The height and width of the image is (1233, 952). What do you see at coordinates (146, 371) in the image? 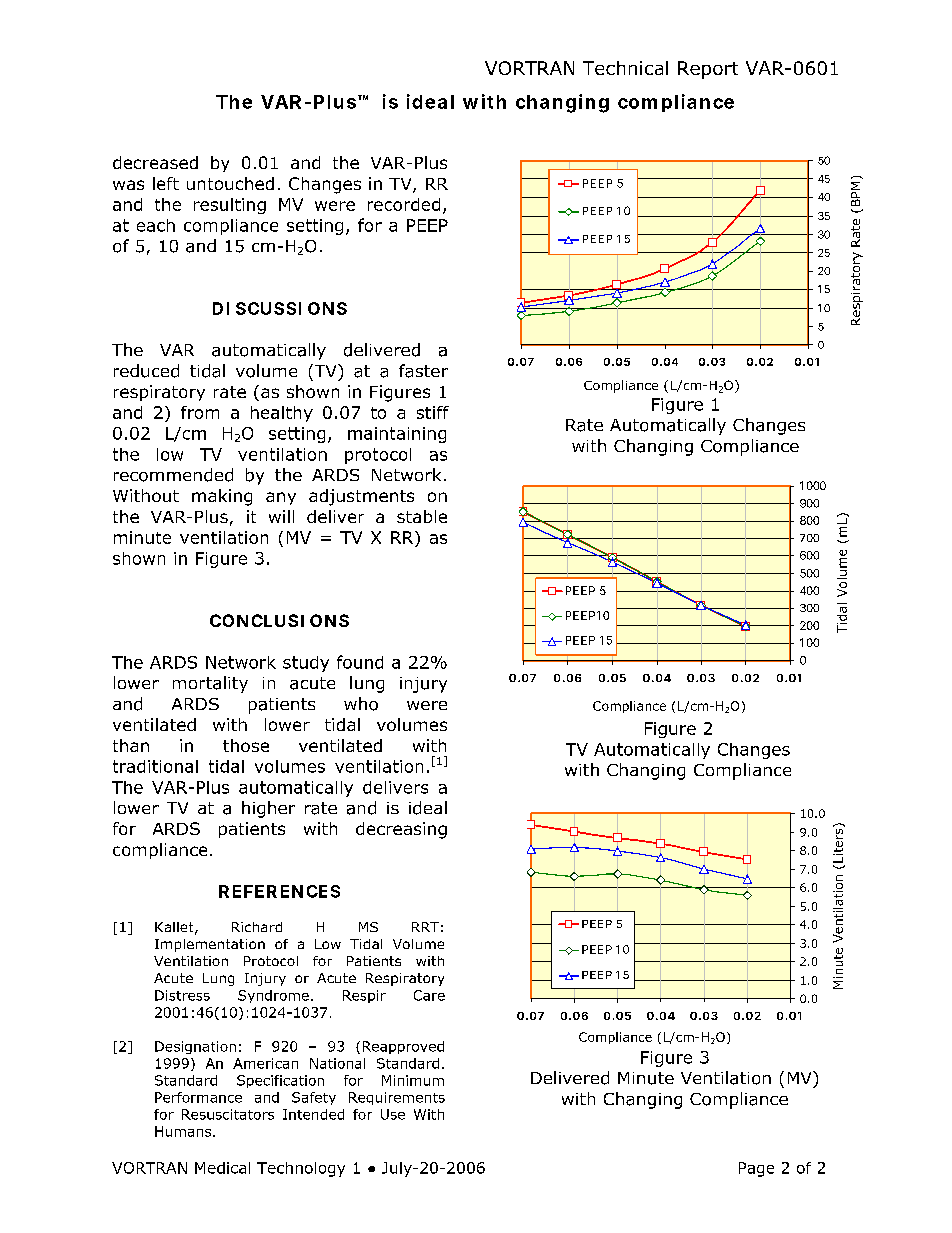
I see `reduced` at bounding box center [146, 371].
